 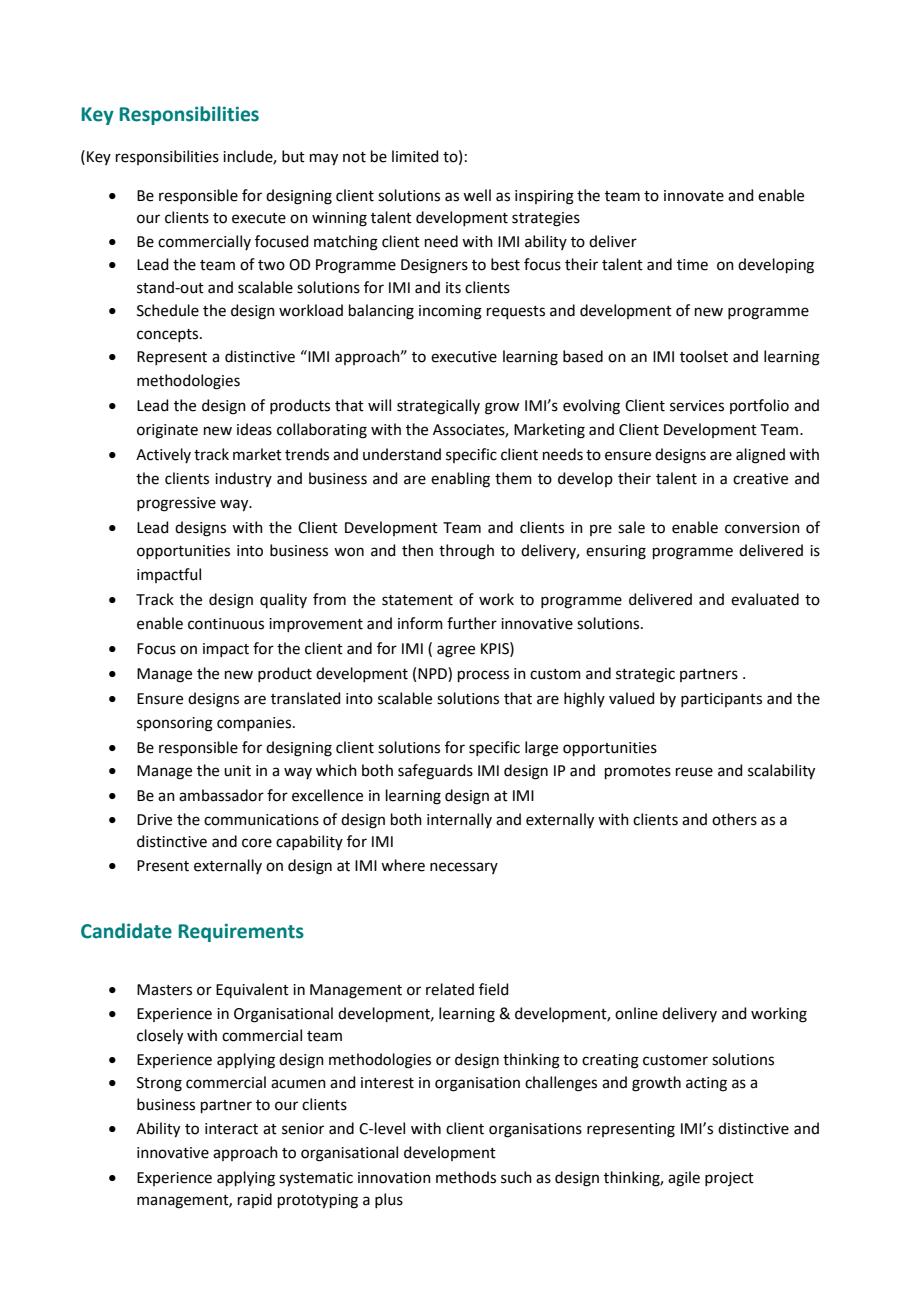 What do you see at coordinates (259, 218) in the image?
I see `execute` at bounding box center [259, 218].
